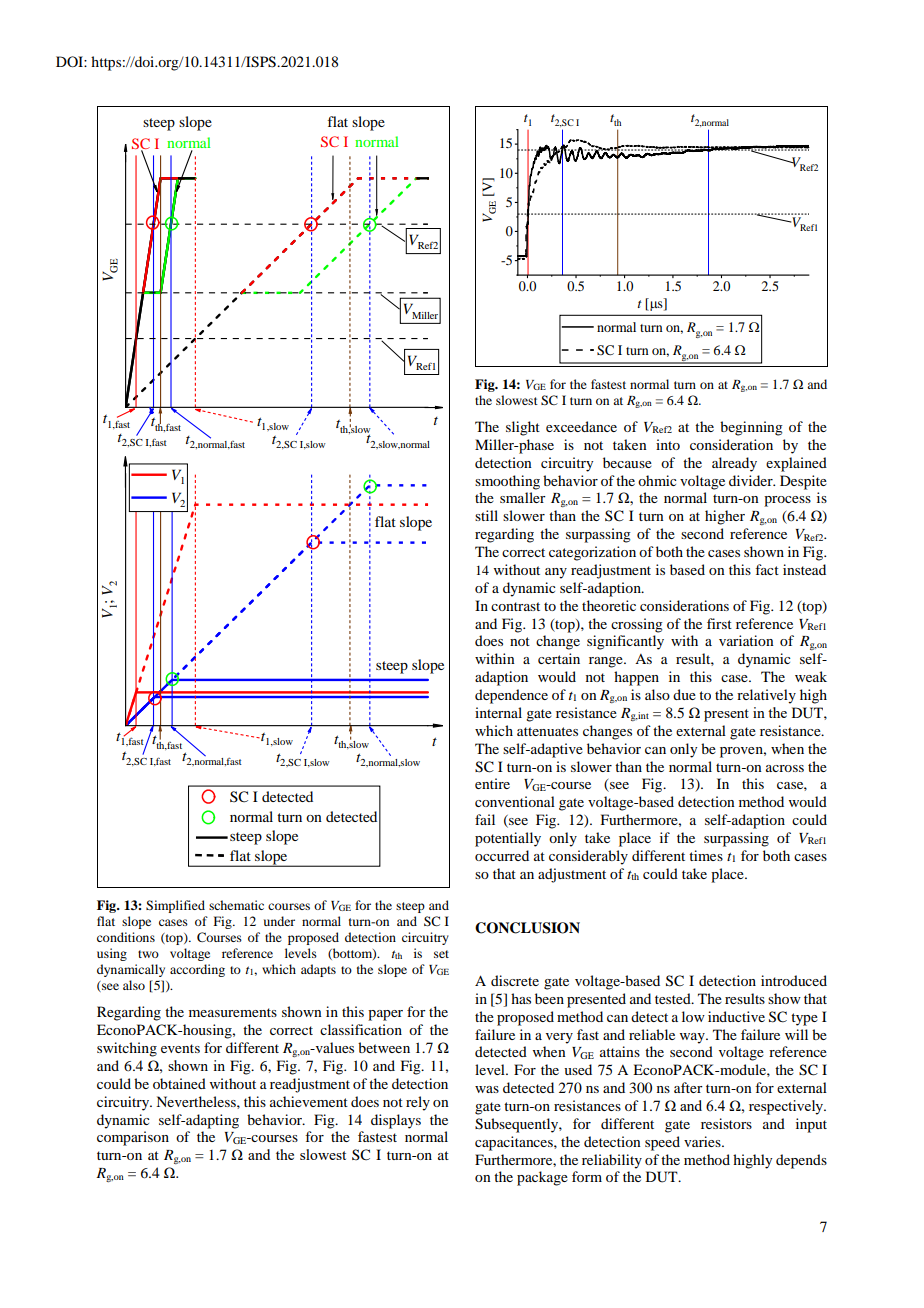  I want to click on schematic, so click(236, 905).
